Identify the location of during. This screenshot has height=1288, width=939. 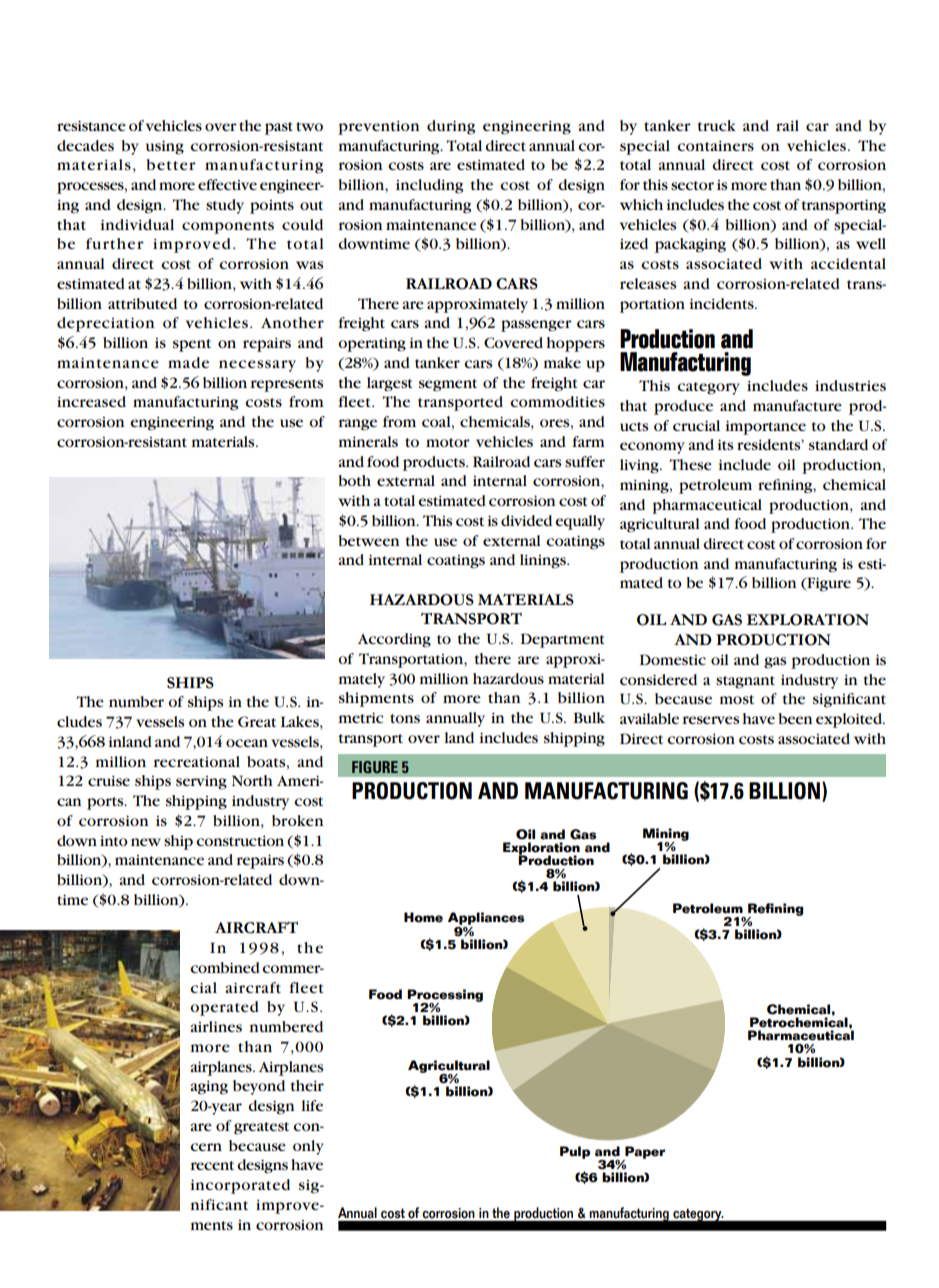
(451, 127).
